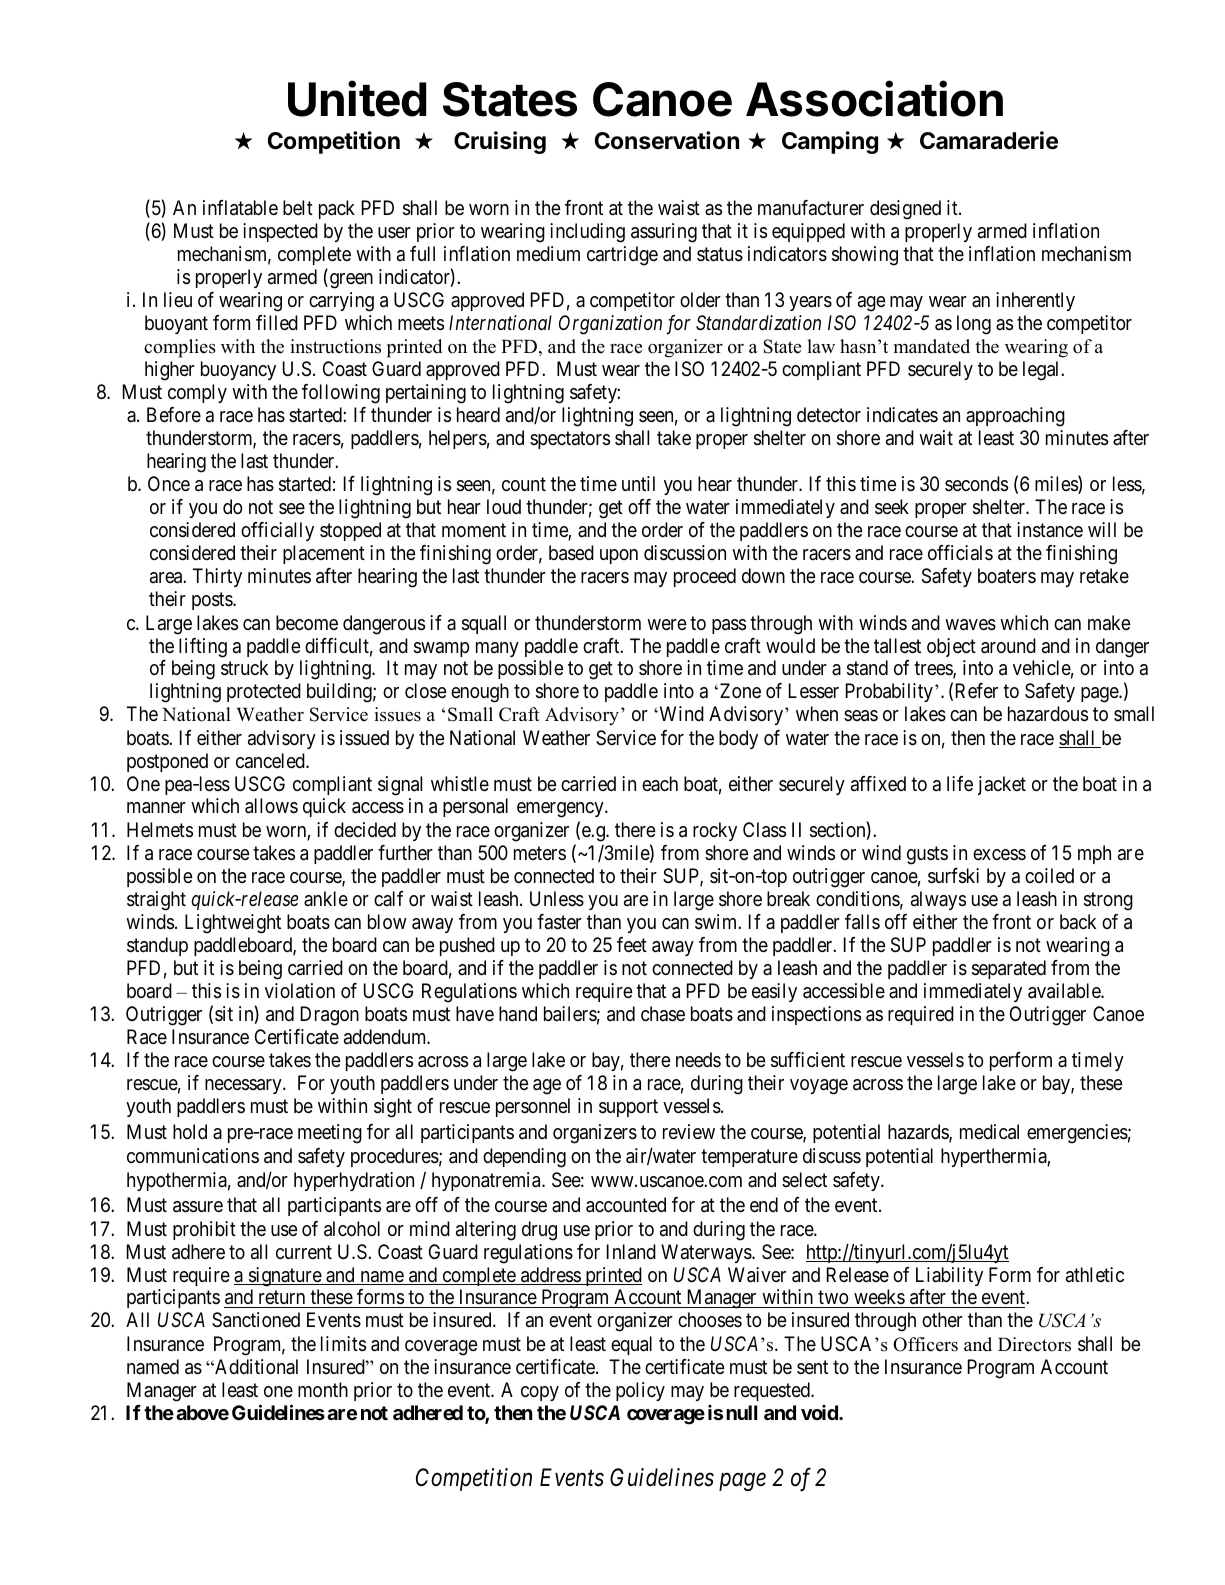  Describe the element at coordinates (660, 784) in the screenshot. I see `each` at that location.
